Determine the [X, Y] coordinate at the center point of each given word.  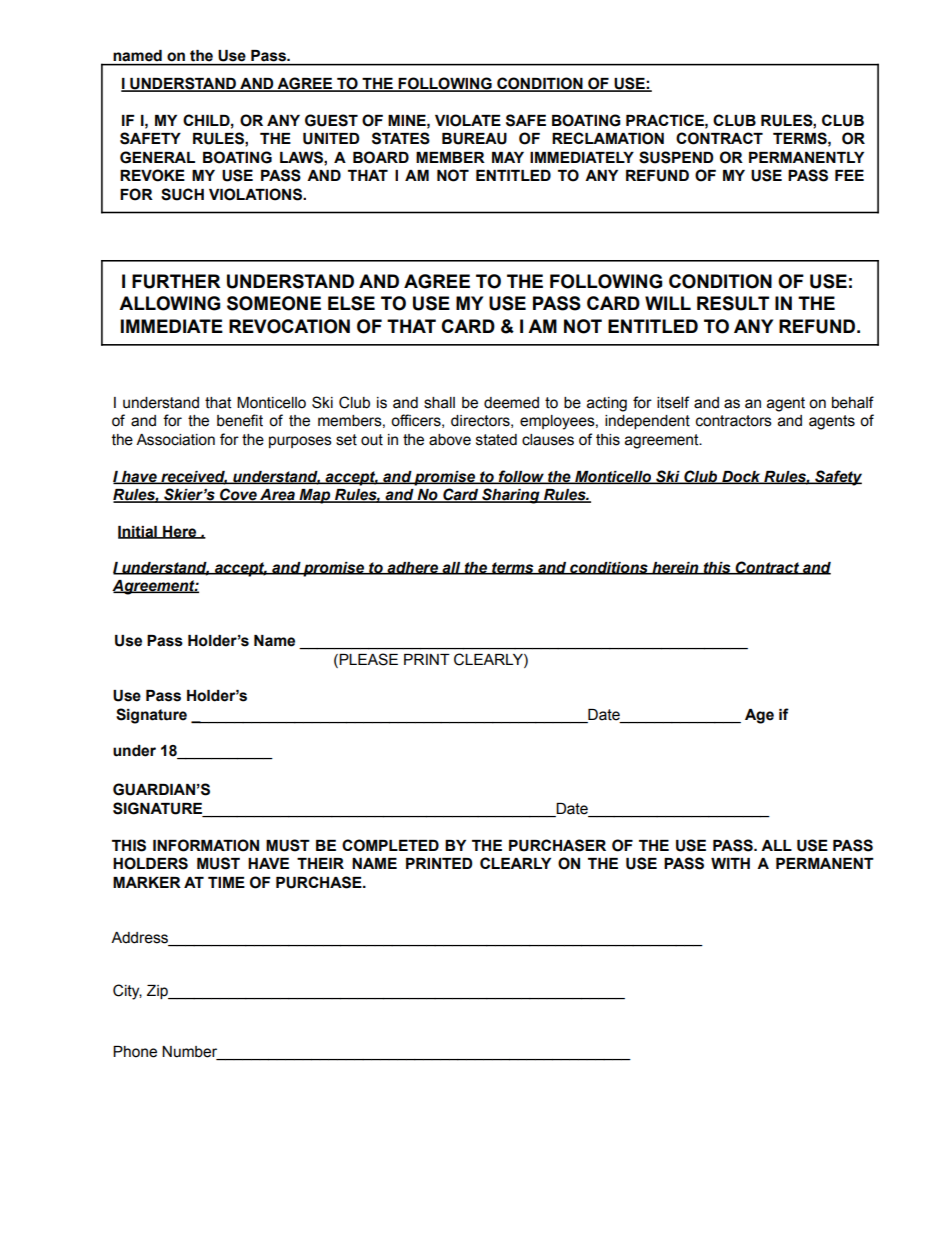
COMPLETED [390, 845]
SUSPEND [676, 157]
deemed [511, 403]
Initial [138, 532]
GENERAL [157, 157]
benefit [240, 420]
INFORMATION [206, 845]
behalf [853, 402]
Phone [135, 1052]
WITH [730, 863]
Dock [741, 477]
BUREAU [474, 139]
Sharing [511, 496]
